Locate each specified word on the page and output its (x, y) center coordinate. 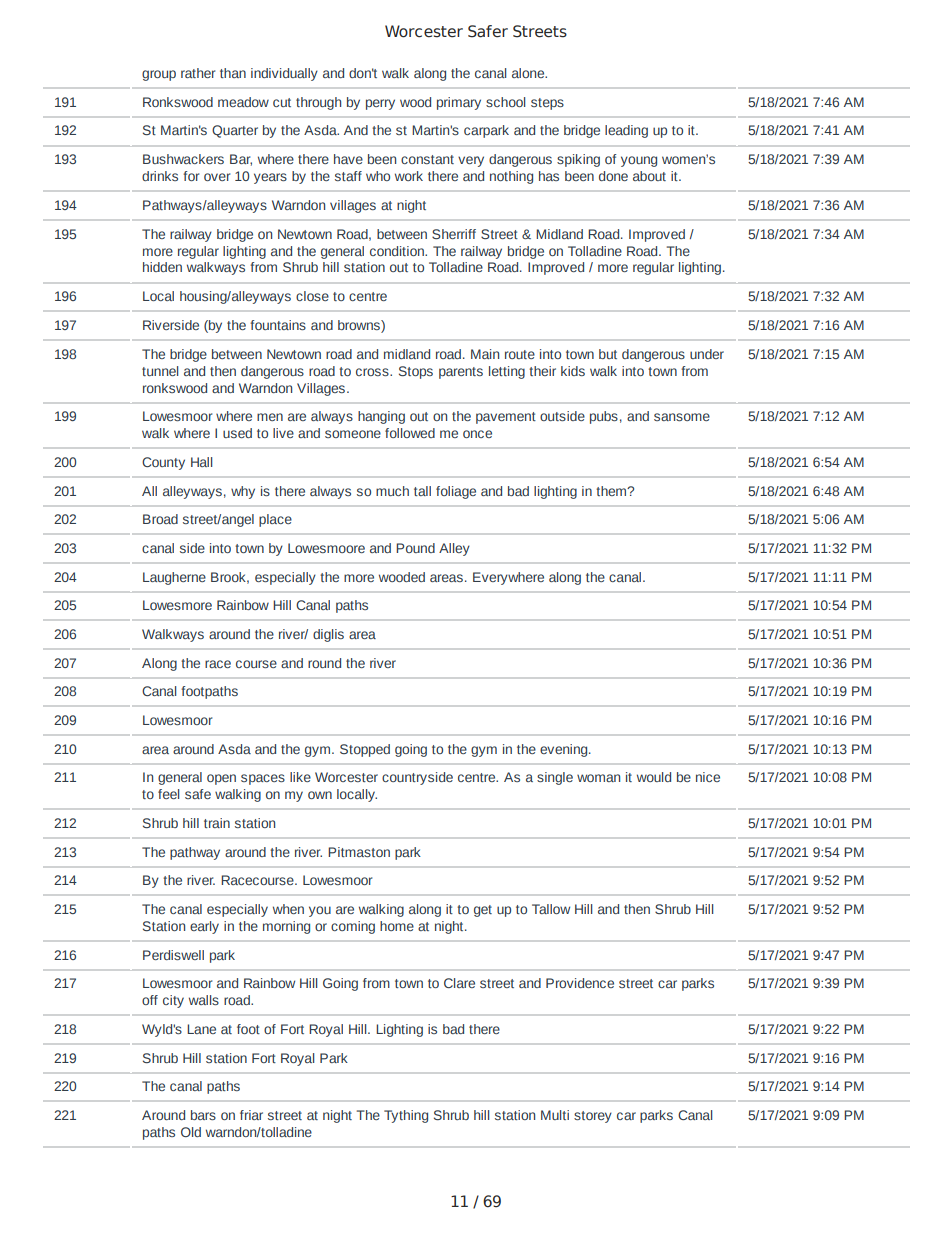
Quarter (235, 131)
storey (593, 1117)
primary (459, 103)
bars (203, 1115)
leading (626, 131)
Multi (555, 1115)
